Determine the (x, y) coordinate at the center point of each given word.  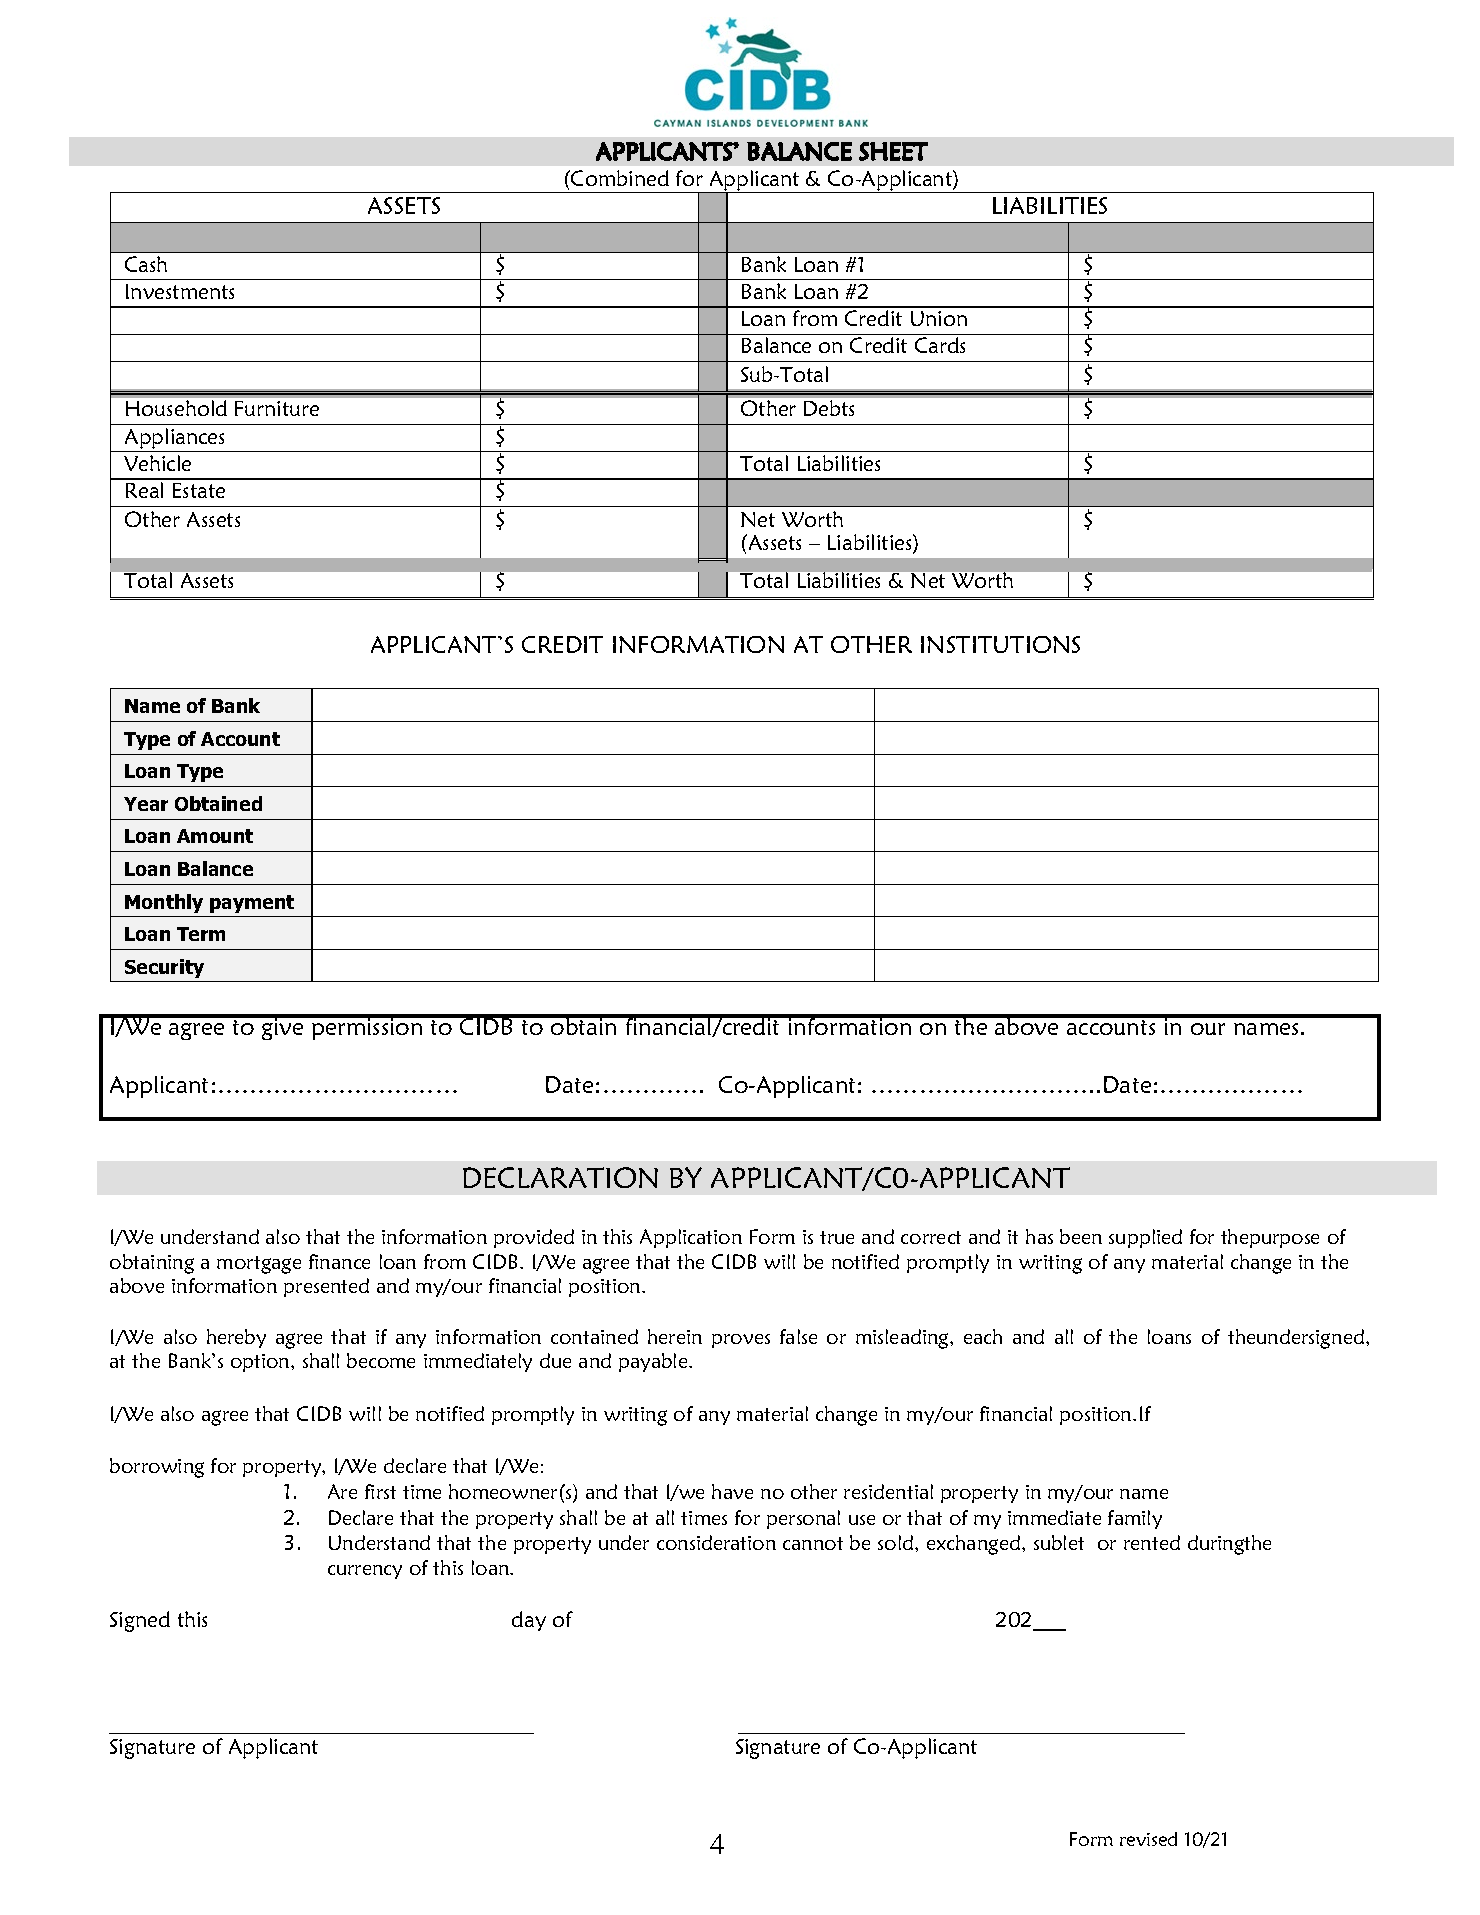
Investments (180, 291)
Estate (199, 490)
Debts (829, 408)
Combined (619, 178)
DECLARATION (560, 1177)
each (983, 1336)
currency (365, 1572)
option (261, 1363)
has (1039, 1236)
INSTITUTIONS (1000, 644)
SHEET (893, 151)
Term (201, 934)
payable (654, 1362)
